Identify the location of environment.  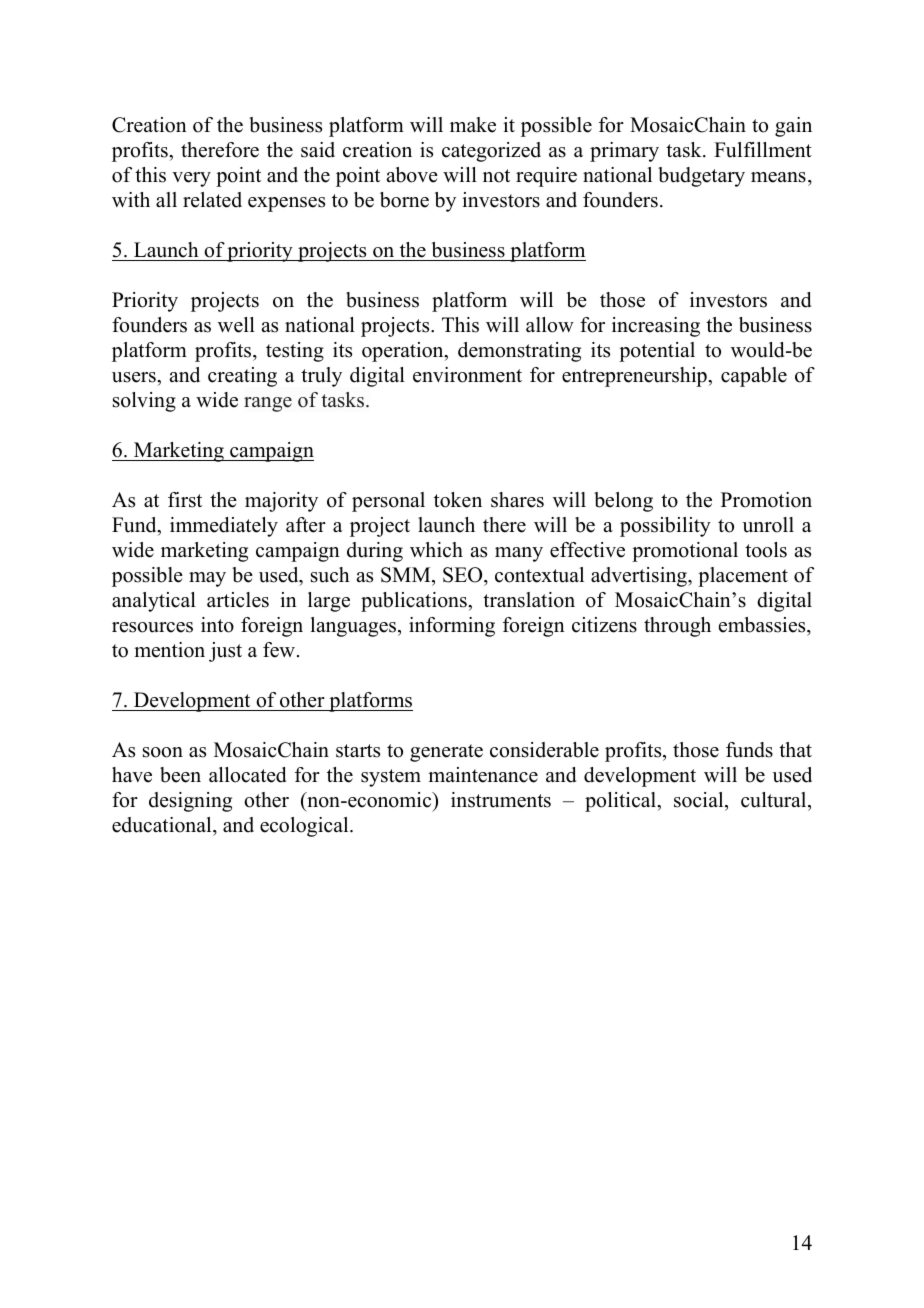
(467, 375).
